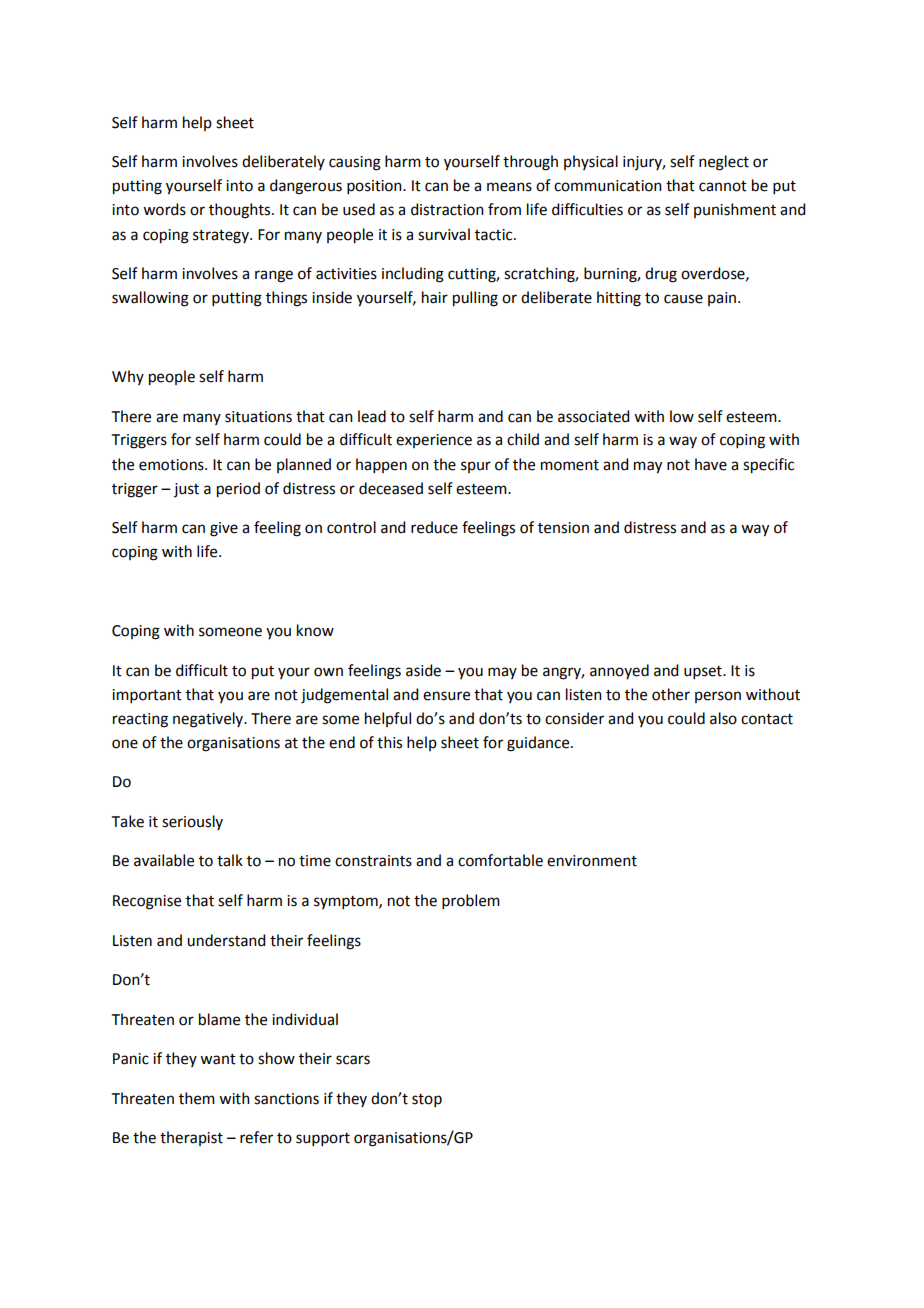 The image size is (924, 1308). What do you see at coordinates (209, 720) in the screenshot?
I see `negatively` at bounding box center [209, 720].
